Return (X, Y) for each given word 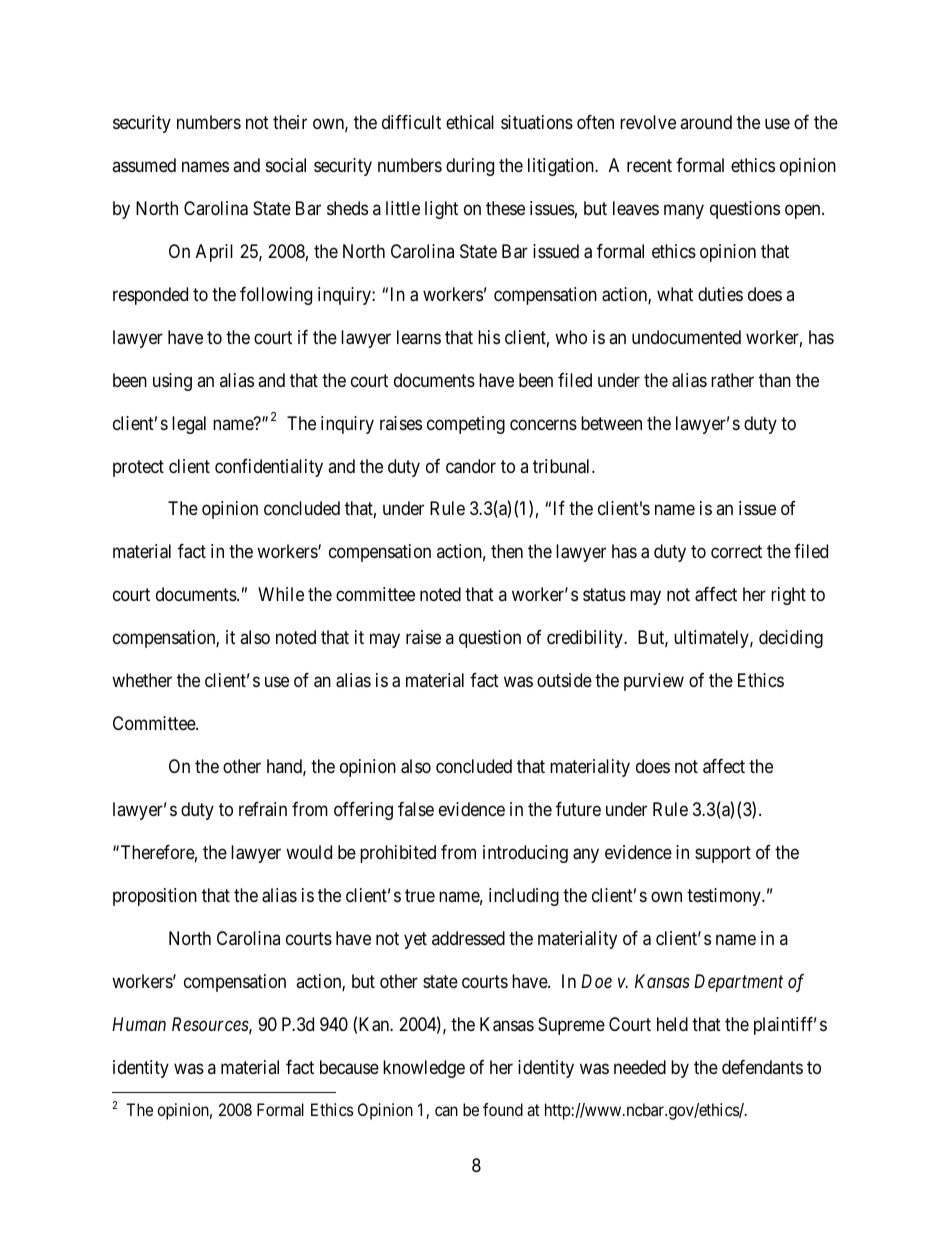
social (286, 165)
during (470, 167)
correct (736, 552)
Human (139, 1024)
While (281, 594)
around (706, 122)
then (507, 551)
